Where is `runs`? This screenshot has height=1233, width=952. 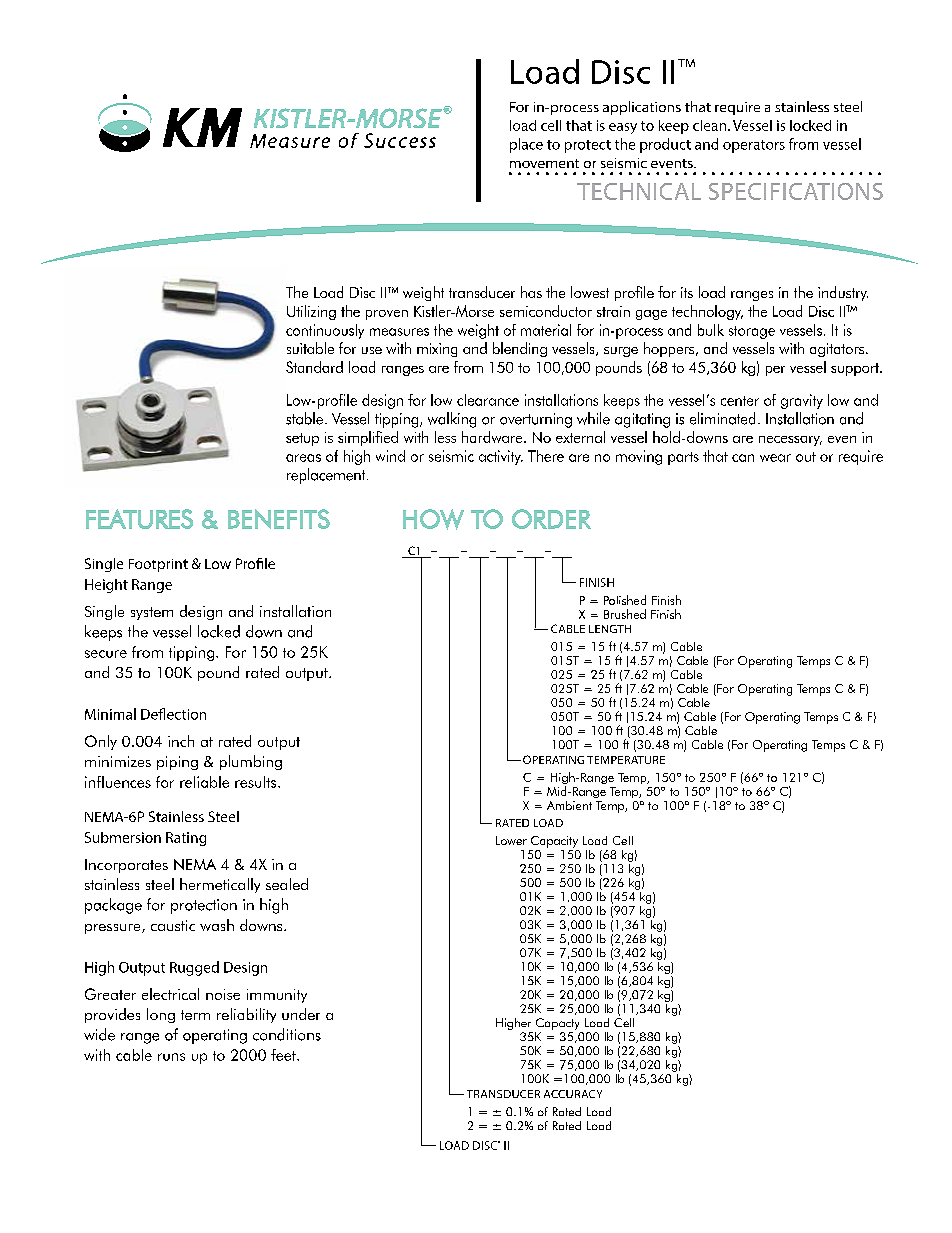
runs is located at coordinates (171, 1057).
